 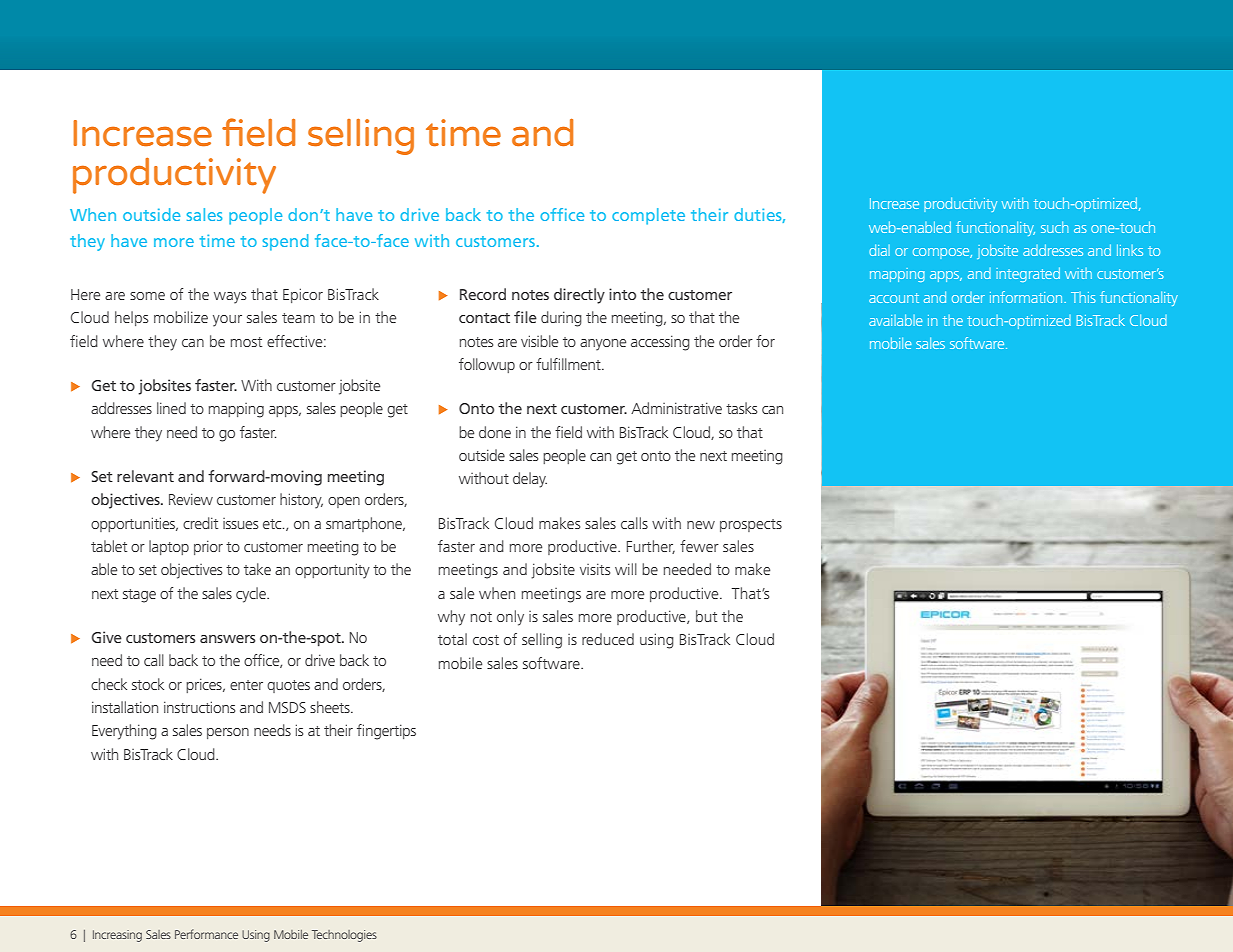 What do you see at coordinates (171, 408) in the document?
I see `lined` at bounding box center [171, 408].
